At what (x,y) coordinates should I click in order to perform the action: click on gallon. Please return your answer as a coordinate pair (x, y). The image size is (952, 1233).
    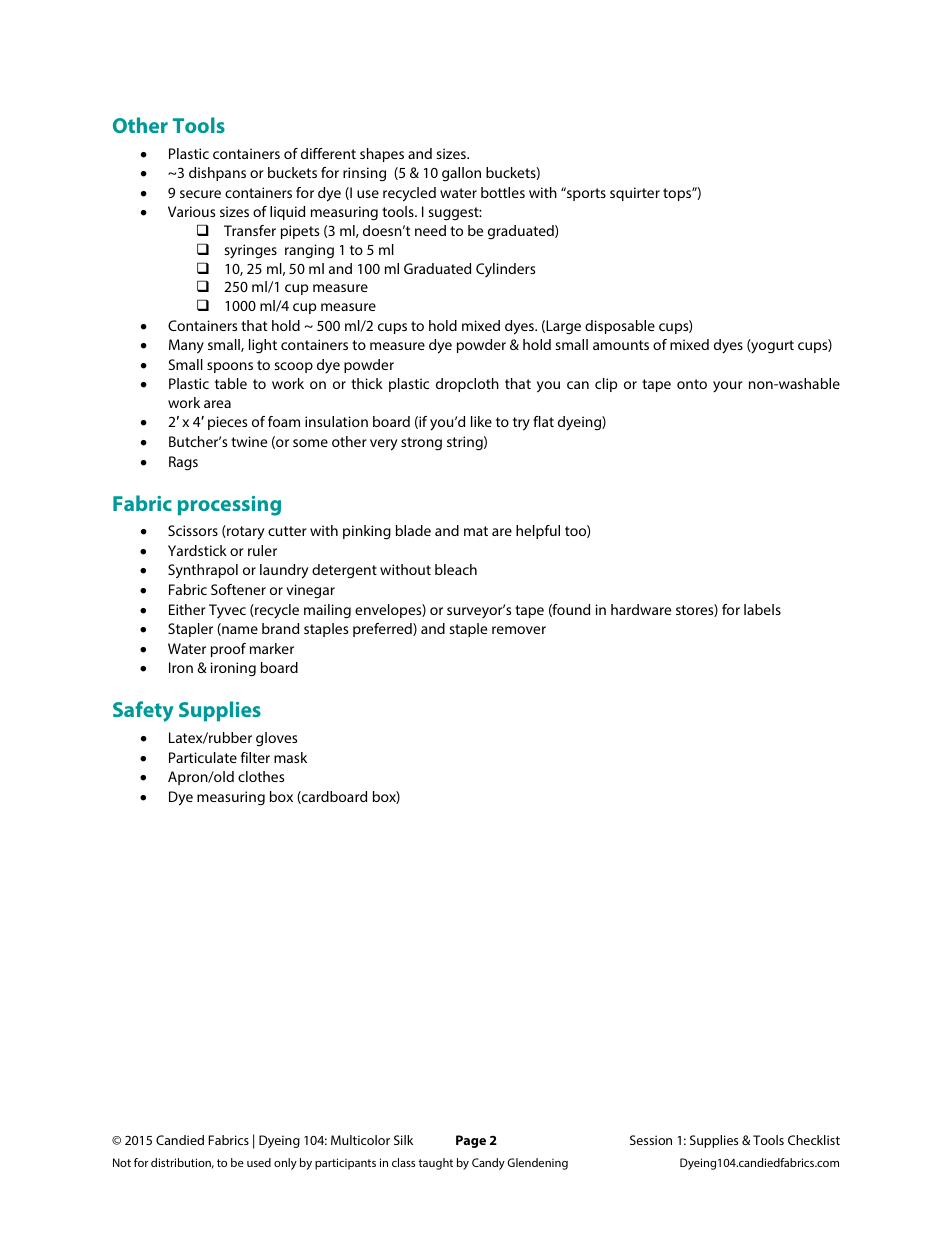
    Looking at the image, I should click on (461, 174).
